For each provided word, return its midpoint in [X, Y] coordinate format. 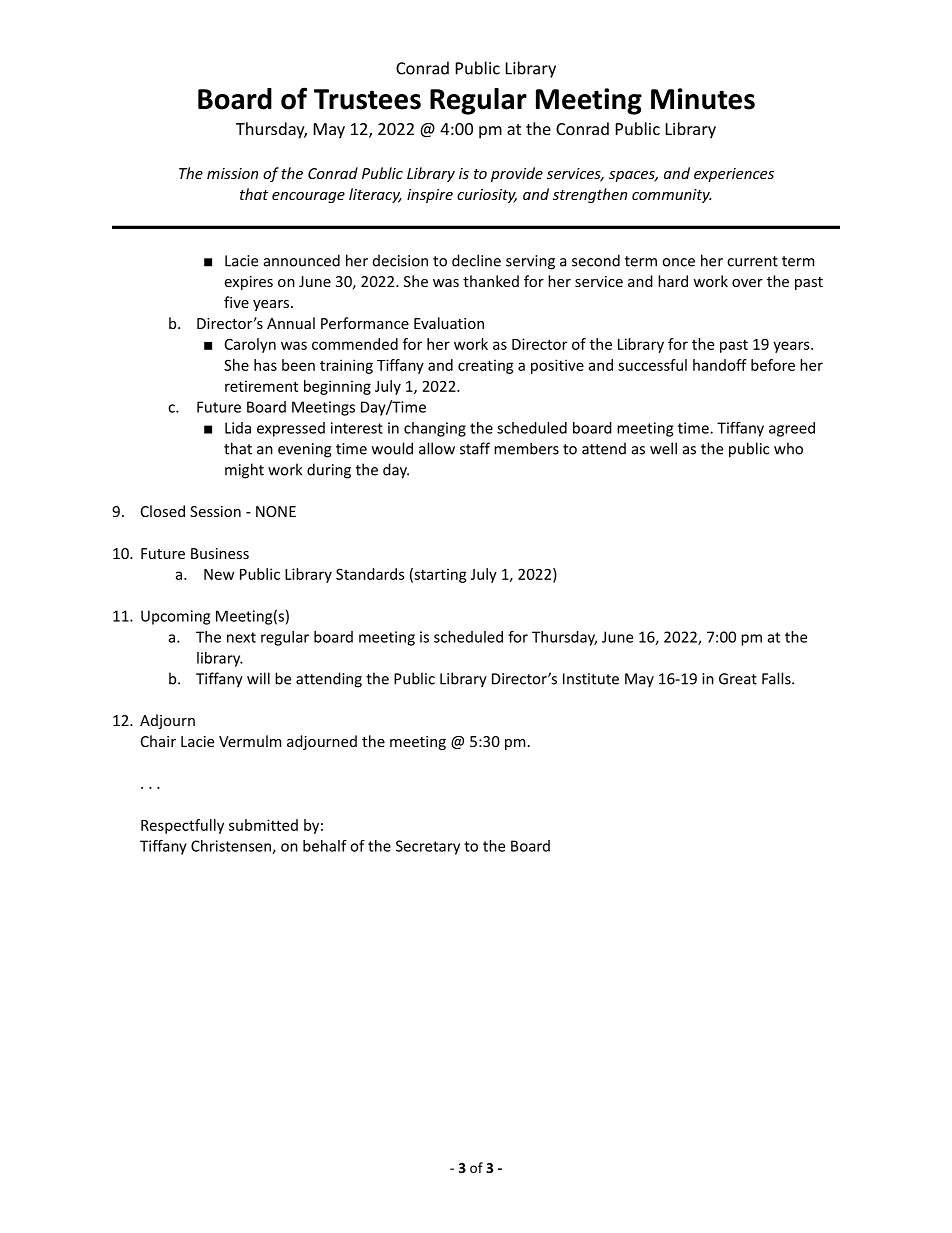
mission [232, 173]
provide [517, 174]
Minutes [703, 99]
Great [738, 679]
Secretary [428, 847]
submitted [263, 825]
